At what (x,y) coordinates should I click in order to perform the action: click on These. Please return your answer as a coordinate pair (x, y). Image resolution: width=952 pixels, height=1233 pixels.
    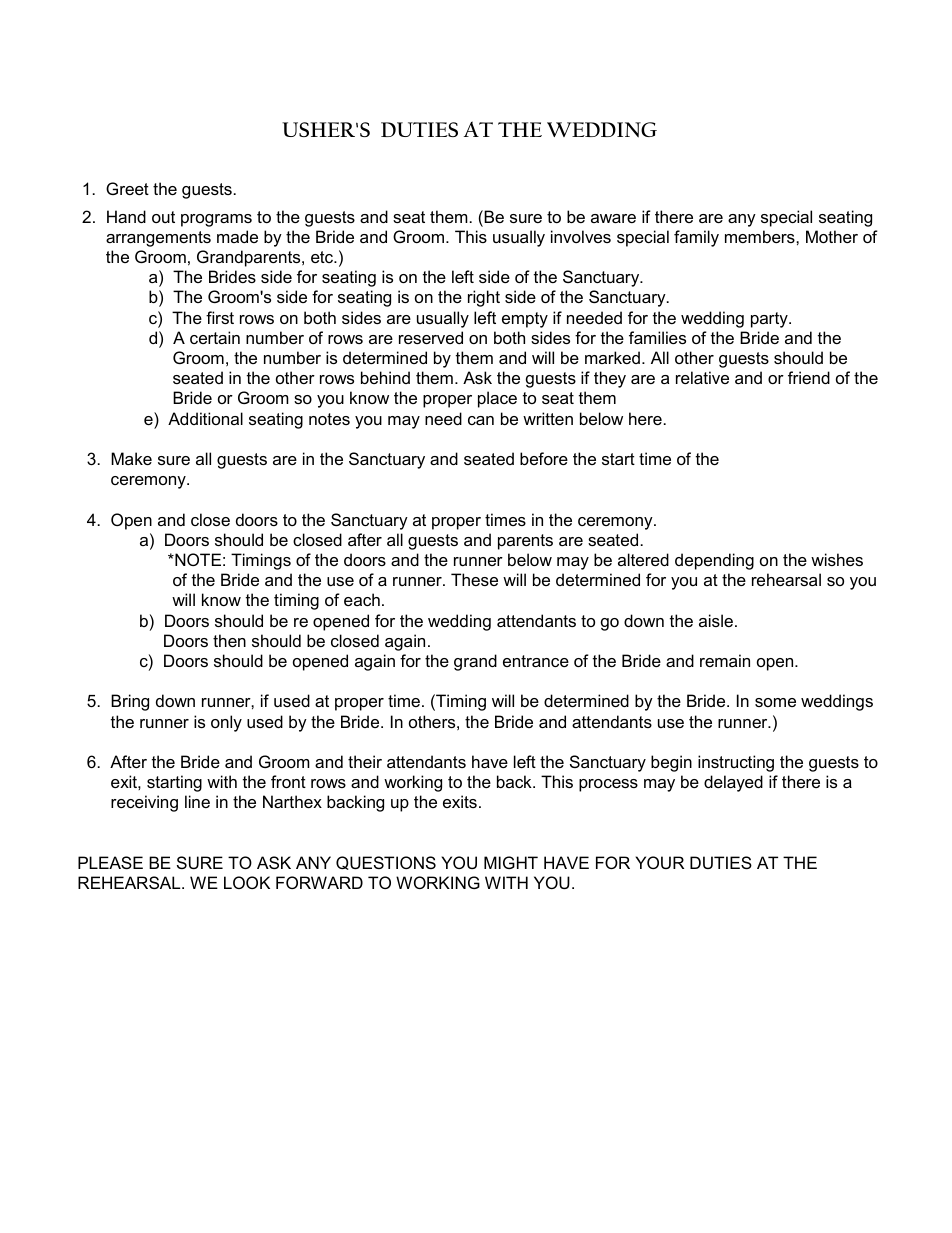
    Looking at the image, I should click on (474, 579).
